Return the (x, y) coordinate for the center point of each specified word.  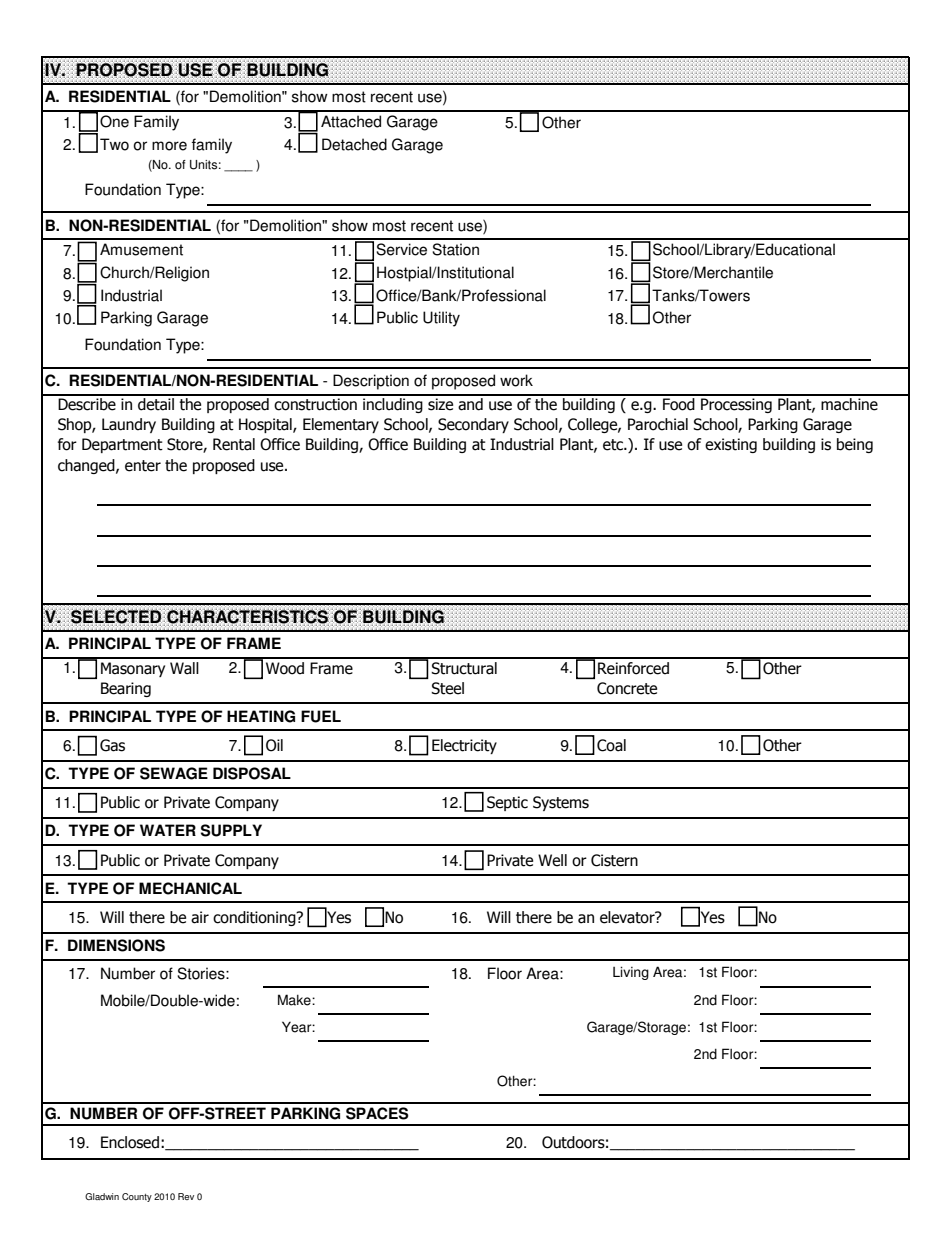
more (169, 146)
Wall (184, 668)
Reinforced (633, 668)
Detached (354, 144)
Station (455, 249)
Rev (186, 1196)
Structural (464, 668)
